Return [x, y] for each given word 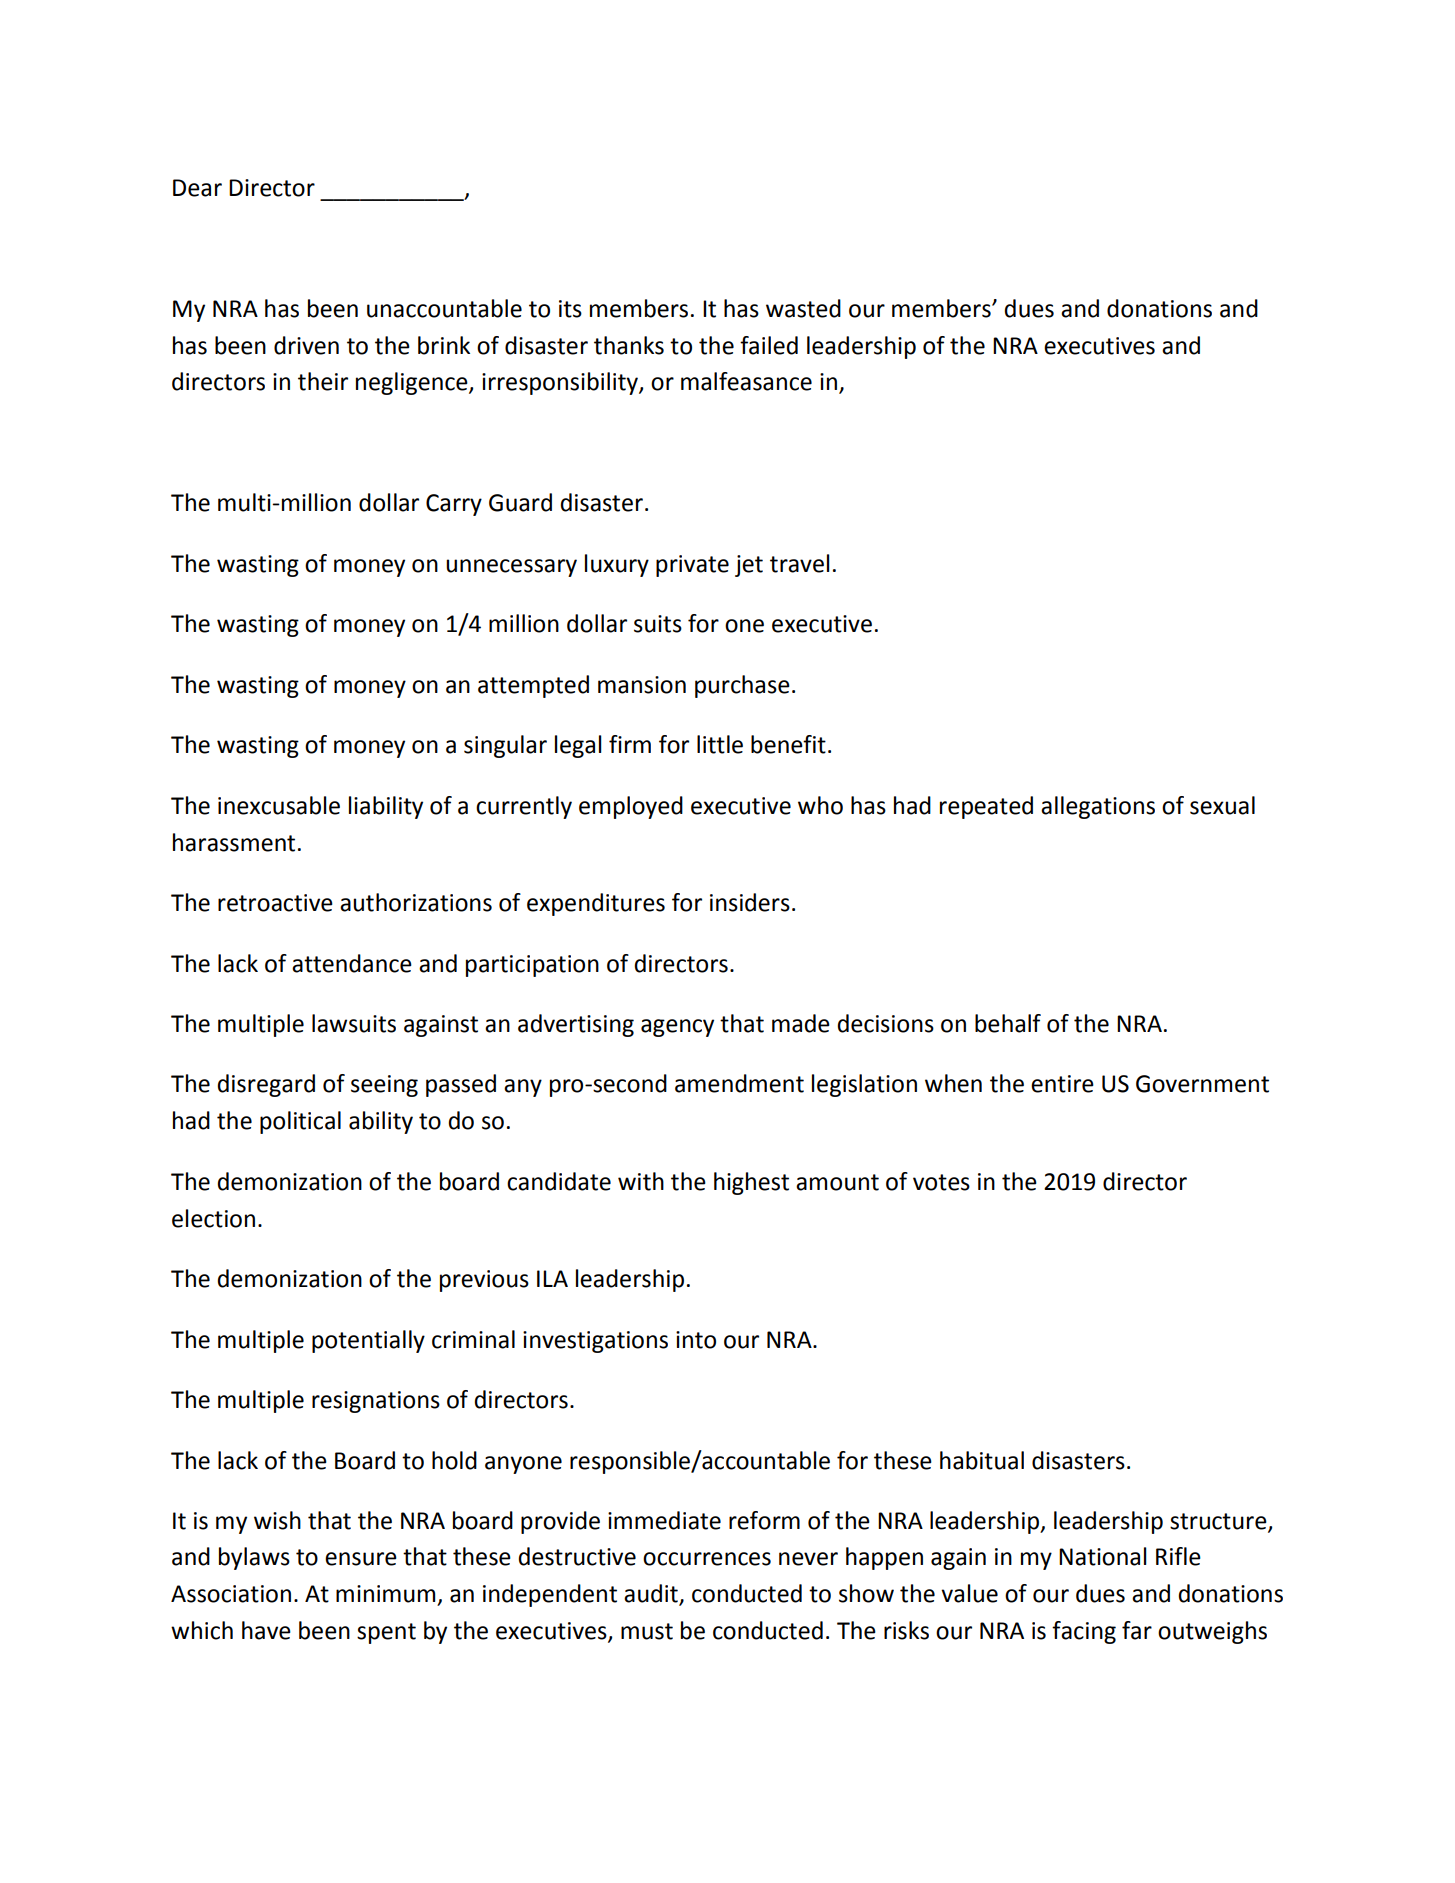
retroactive [275, 903]
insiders [750, 902]
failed [769, 345]
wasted [803, 308]
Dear [197, 188]
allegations [1098, 807]
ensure [361, 1559]
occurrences [707, 1559]
